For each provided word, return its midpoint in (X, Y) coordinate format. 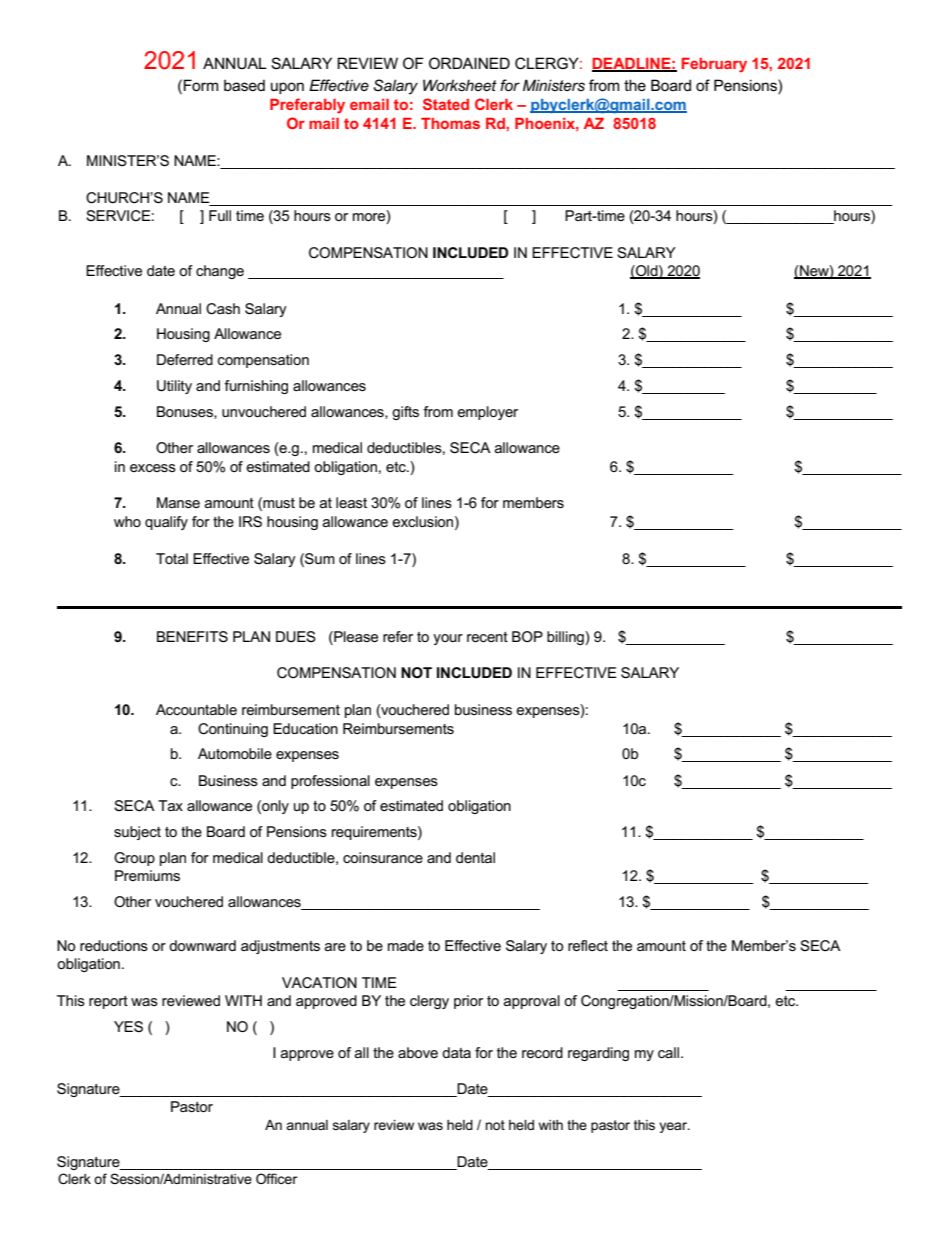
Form (201, 85)
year (674, 1127)
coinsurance (383, 857)
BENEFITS (192, 637)
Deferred (185, 359)
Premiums (147, 875)
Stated (446, 104)
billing (566, 638)
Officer (276, 1178)
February (714, 65)
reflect (588, 945)
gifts (405, 413)
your (448, 639)
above (418, 1052)
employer (487, 413)
